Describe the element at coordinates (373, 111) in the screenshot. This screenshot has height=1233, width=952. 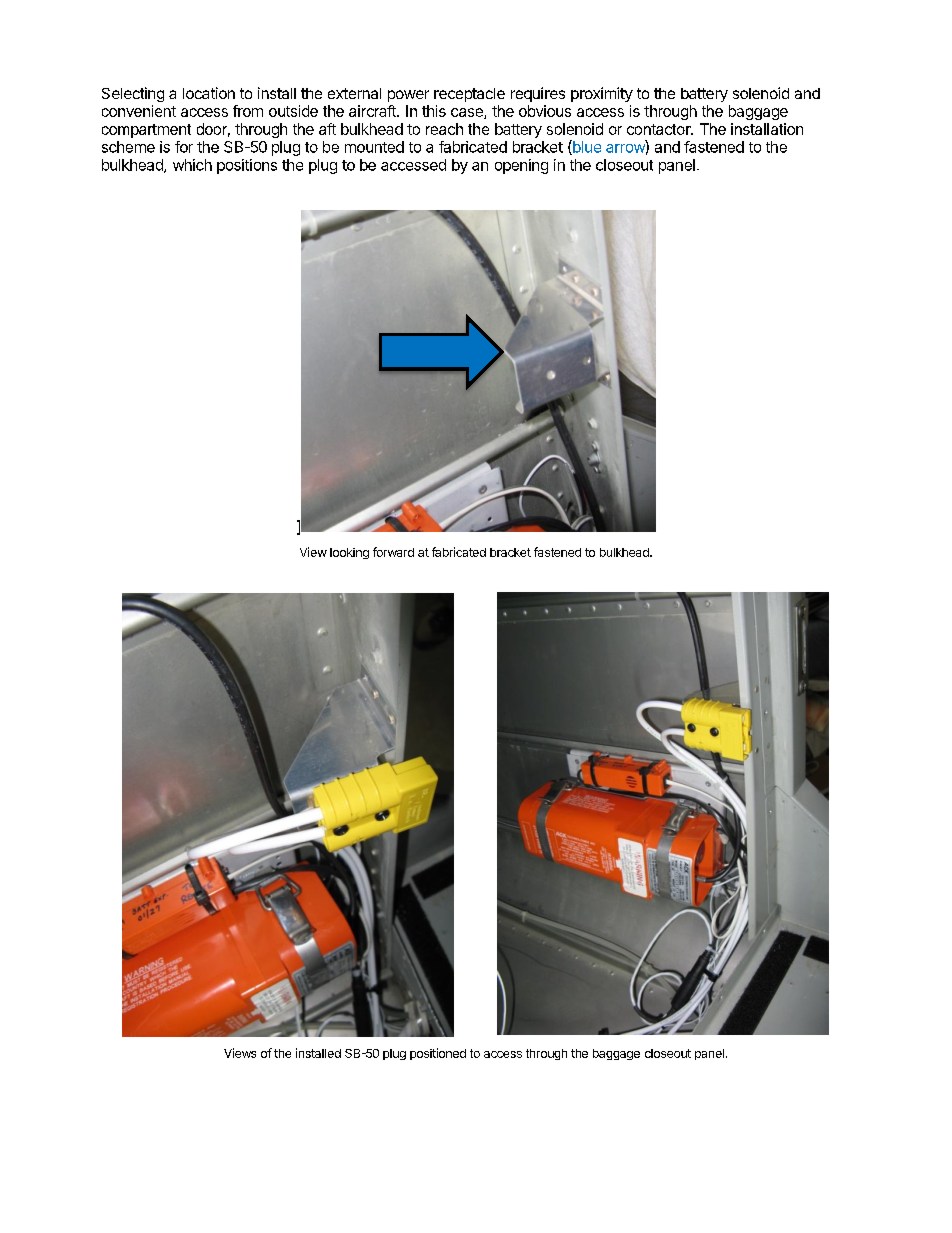
I see `aircraft` at that location.
